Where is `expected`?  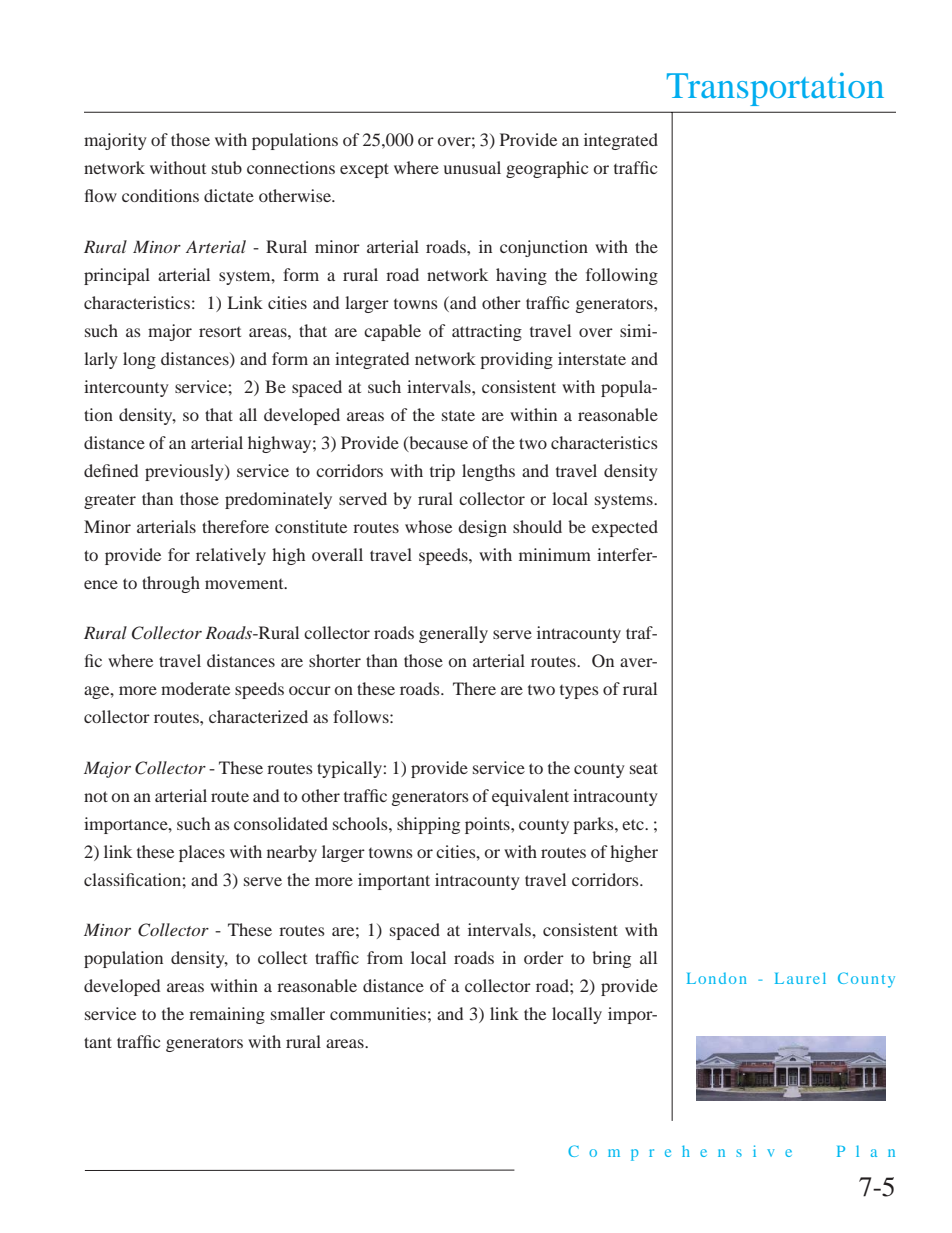
expected is located at coordinates (625, 528).
